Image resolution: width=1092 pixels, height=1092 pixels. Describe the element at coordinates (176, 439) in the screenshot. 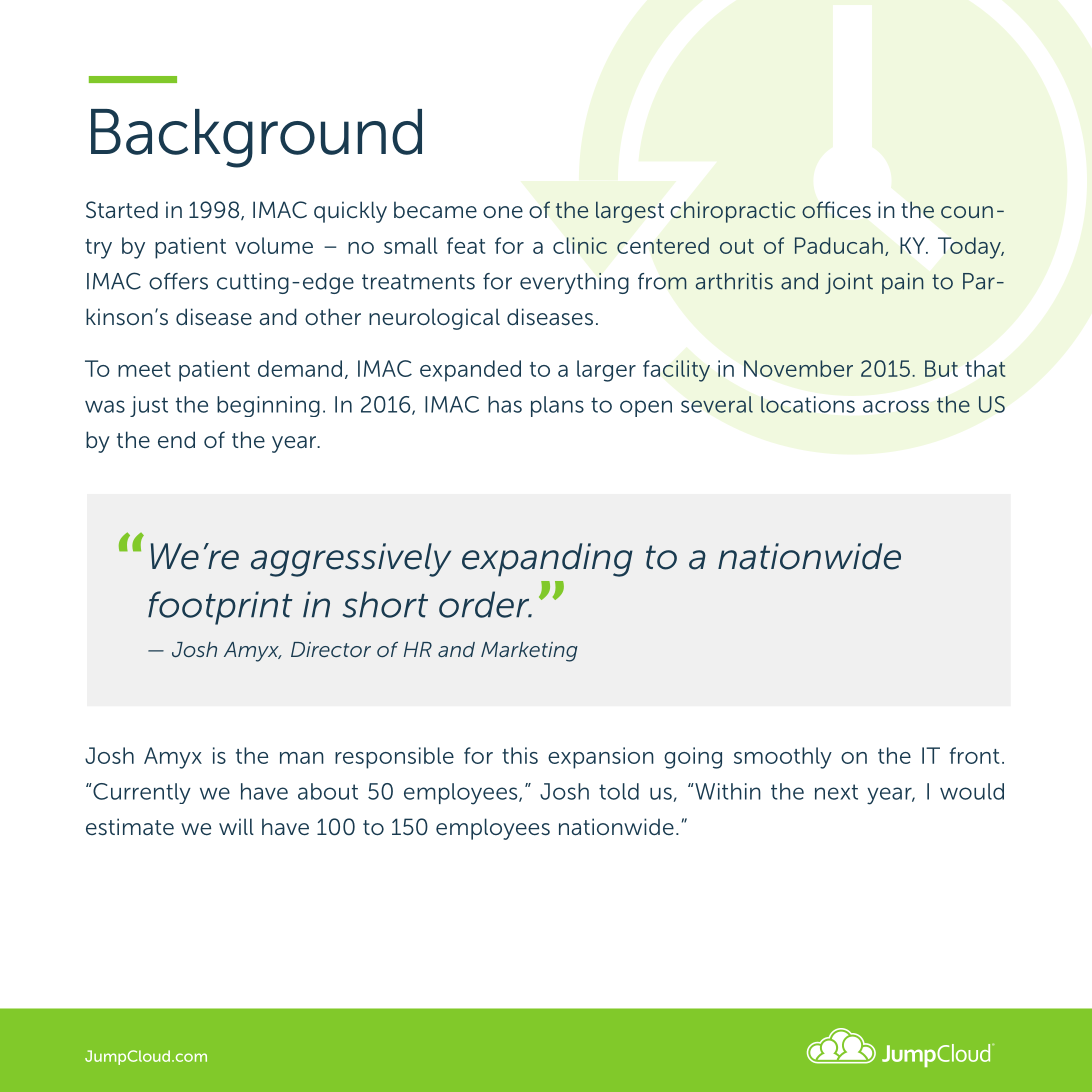

I see `end` at that location.
